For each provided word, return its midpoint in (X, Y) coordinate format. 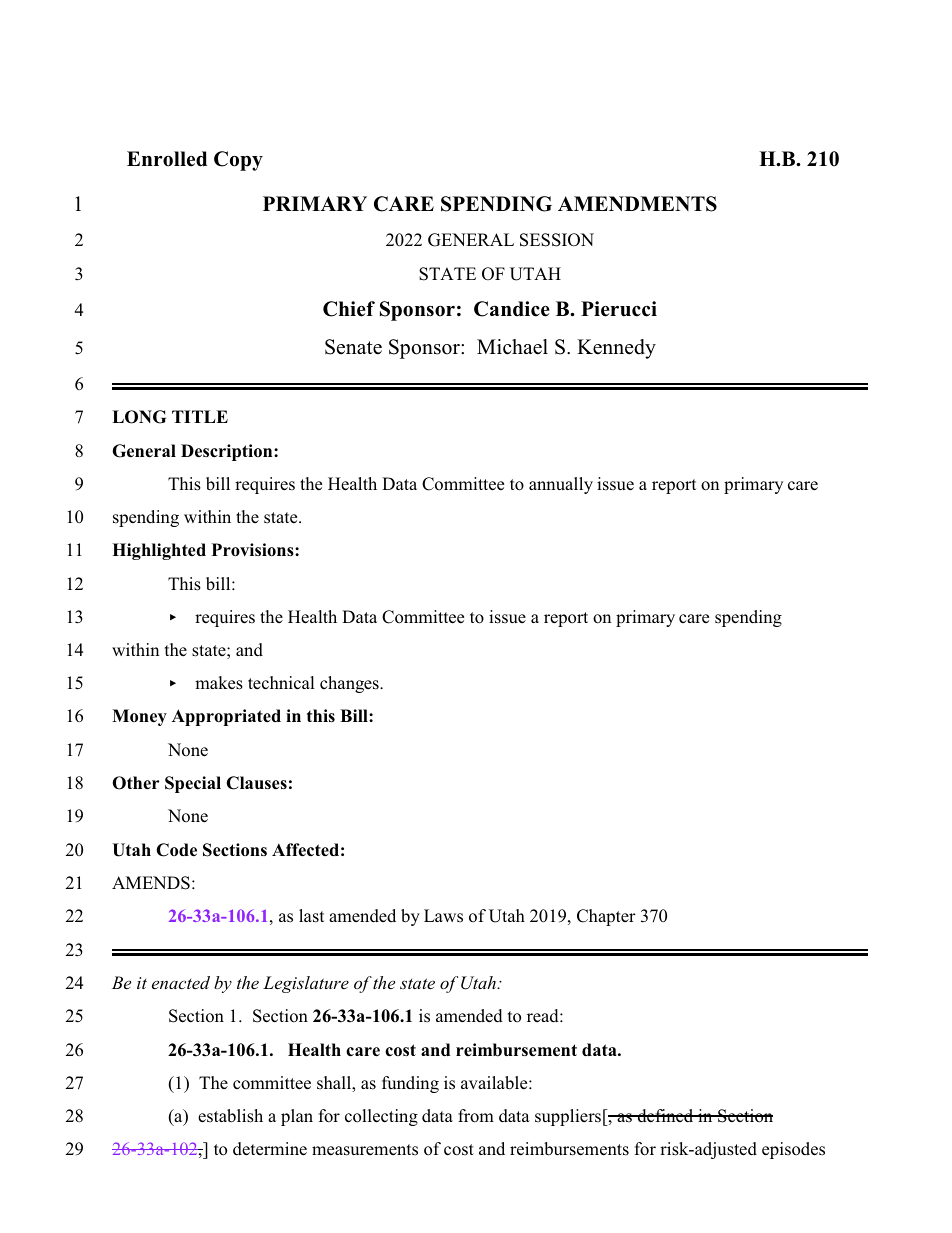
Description (228, 452)
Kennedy (616, 349)
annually (561, 485)
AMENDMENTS (637, 204)
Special (193, 784)
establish (230, 1116)
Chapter (606, 917)
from (476, 1116)
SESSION (557, 240)
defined (665, 1116)
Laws (443, 916)
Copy (238, 161)
